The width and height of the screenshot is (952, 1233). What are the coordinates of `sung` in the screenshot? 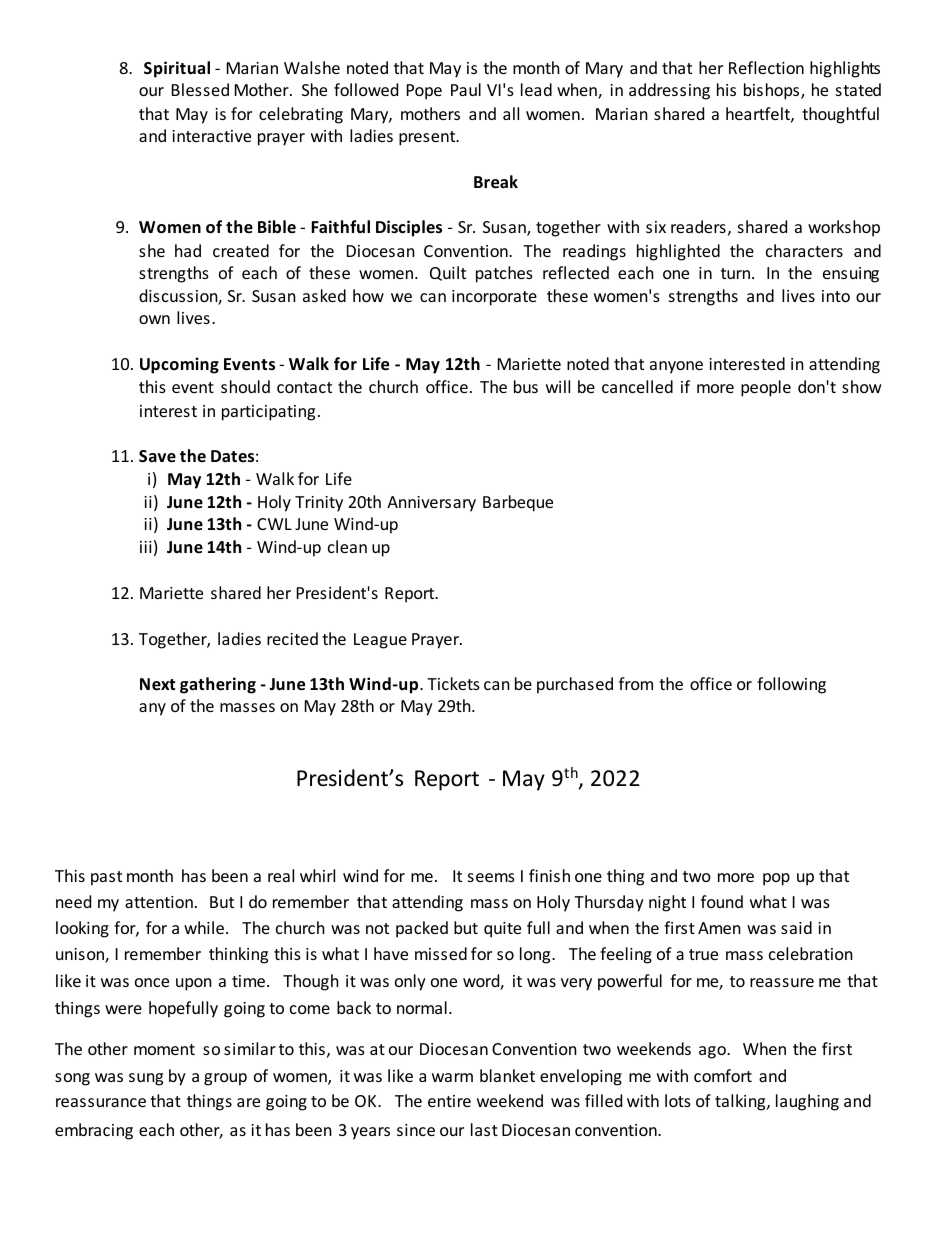 It's located at (146, 1079).
